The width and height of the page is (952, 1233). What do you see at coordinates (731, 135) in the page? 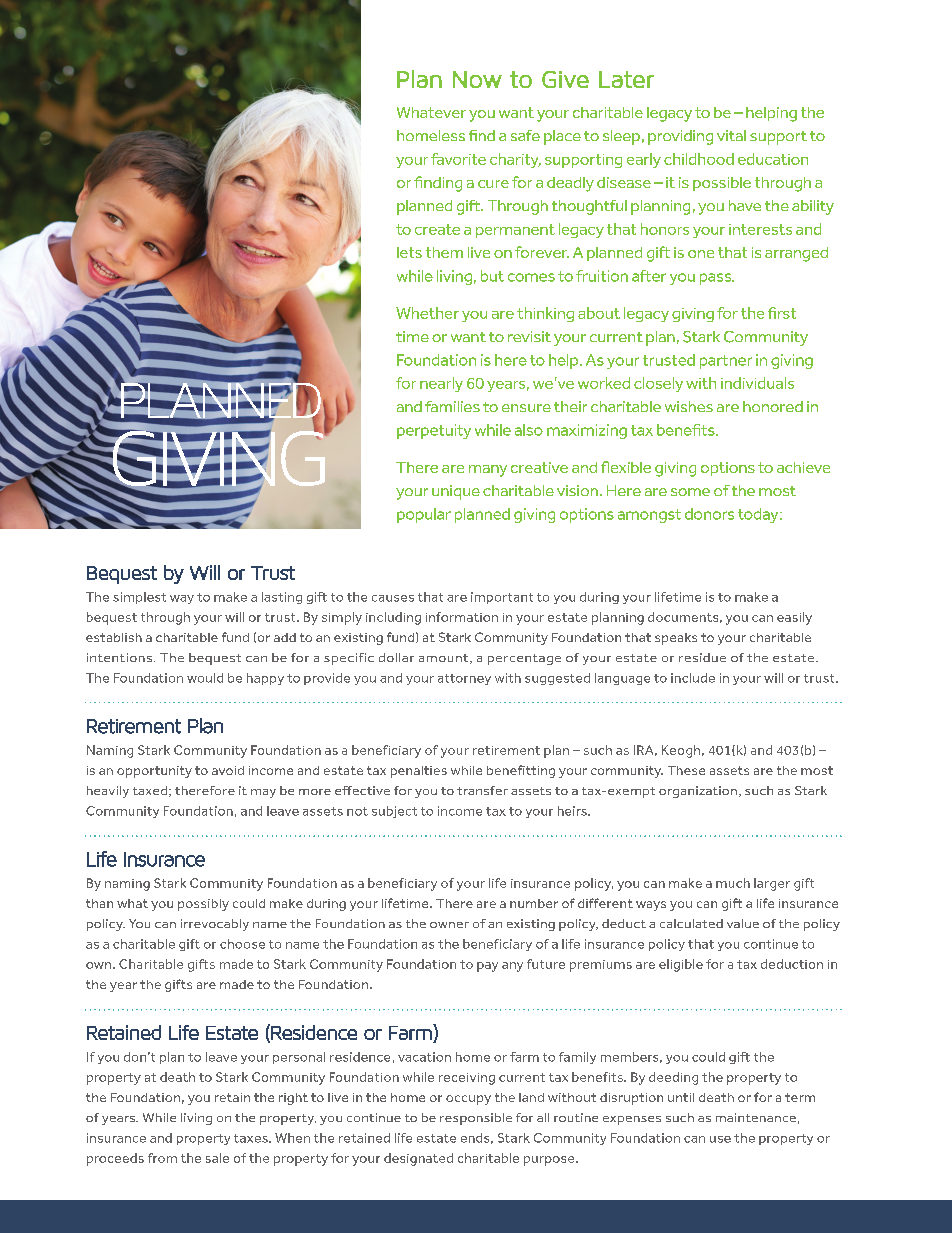
I see `vital` at bounding box center [731, 135].
